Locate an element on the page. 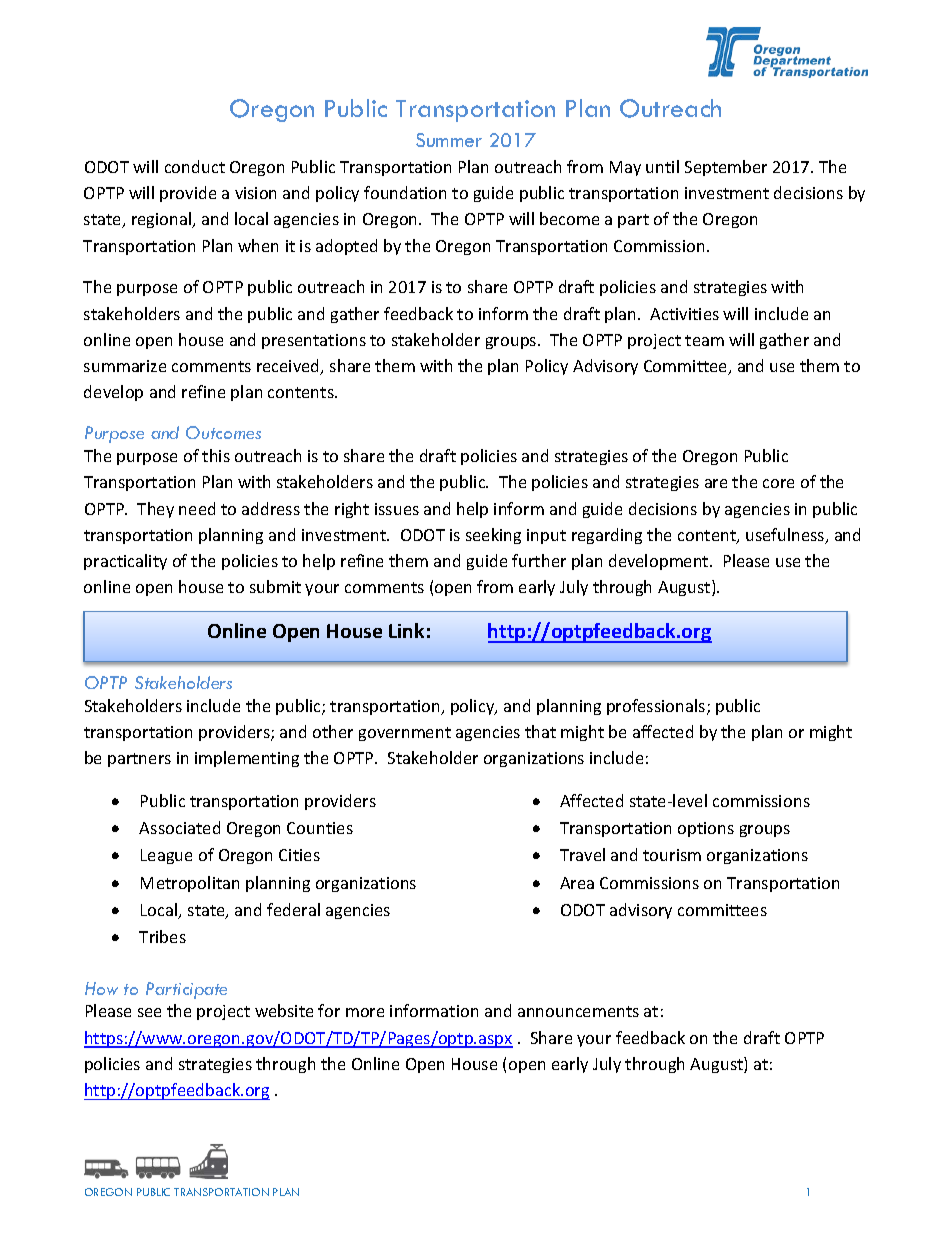 The image size is (952, 1233). September is located at coordinates (726, 168).
